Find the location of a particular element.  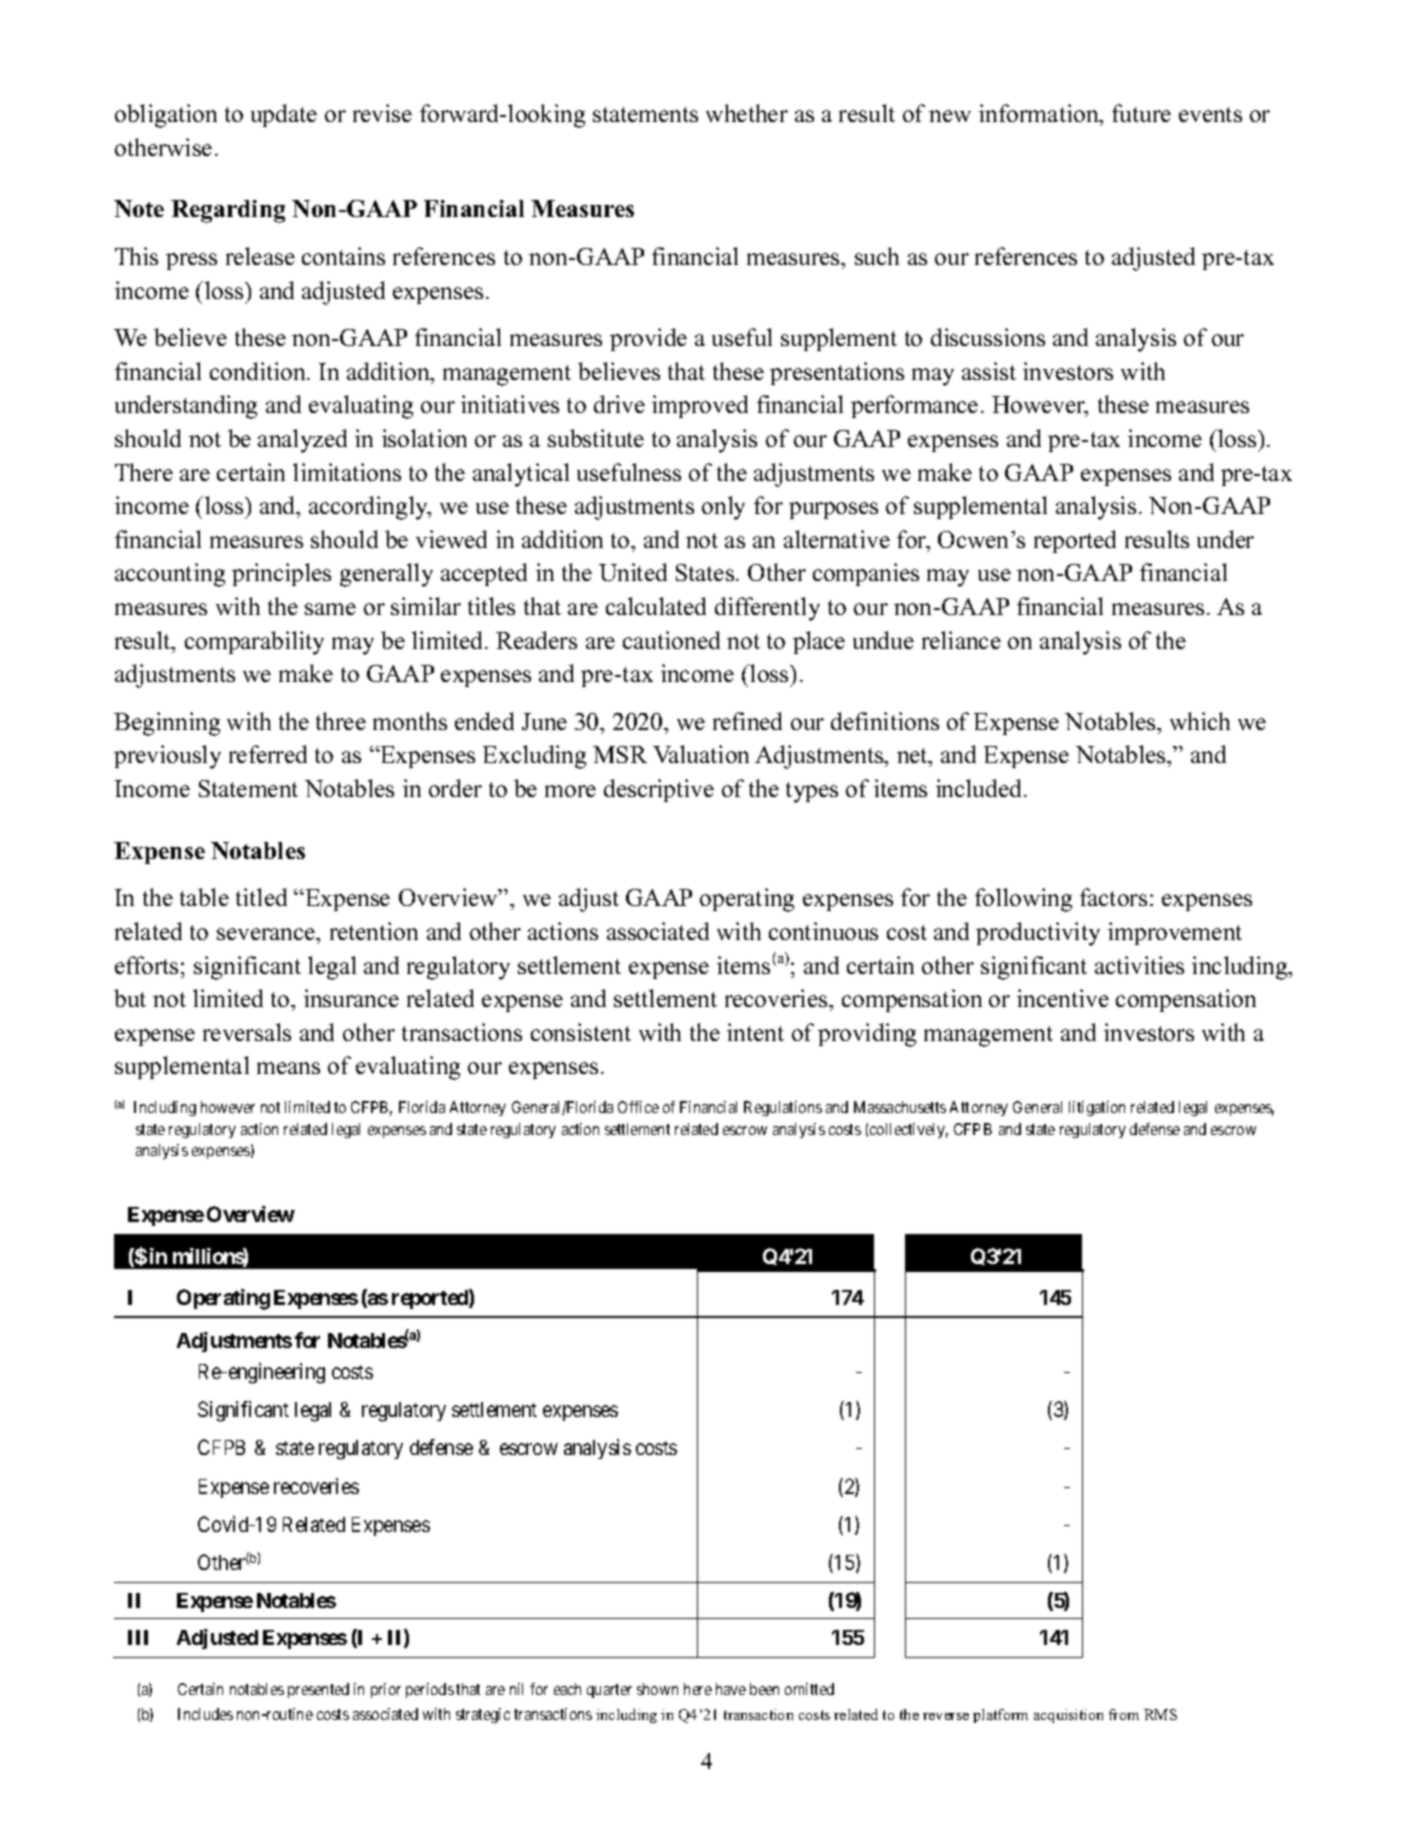

whether is located at coordinates (747, 113).
